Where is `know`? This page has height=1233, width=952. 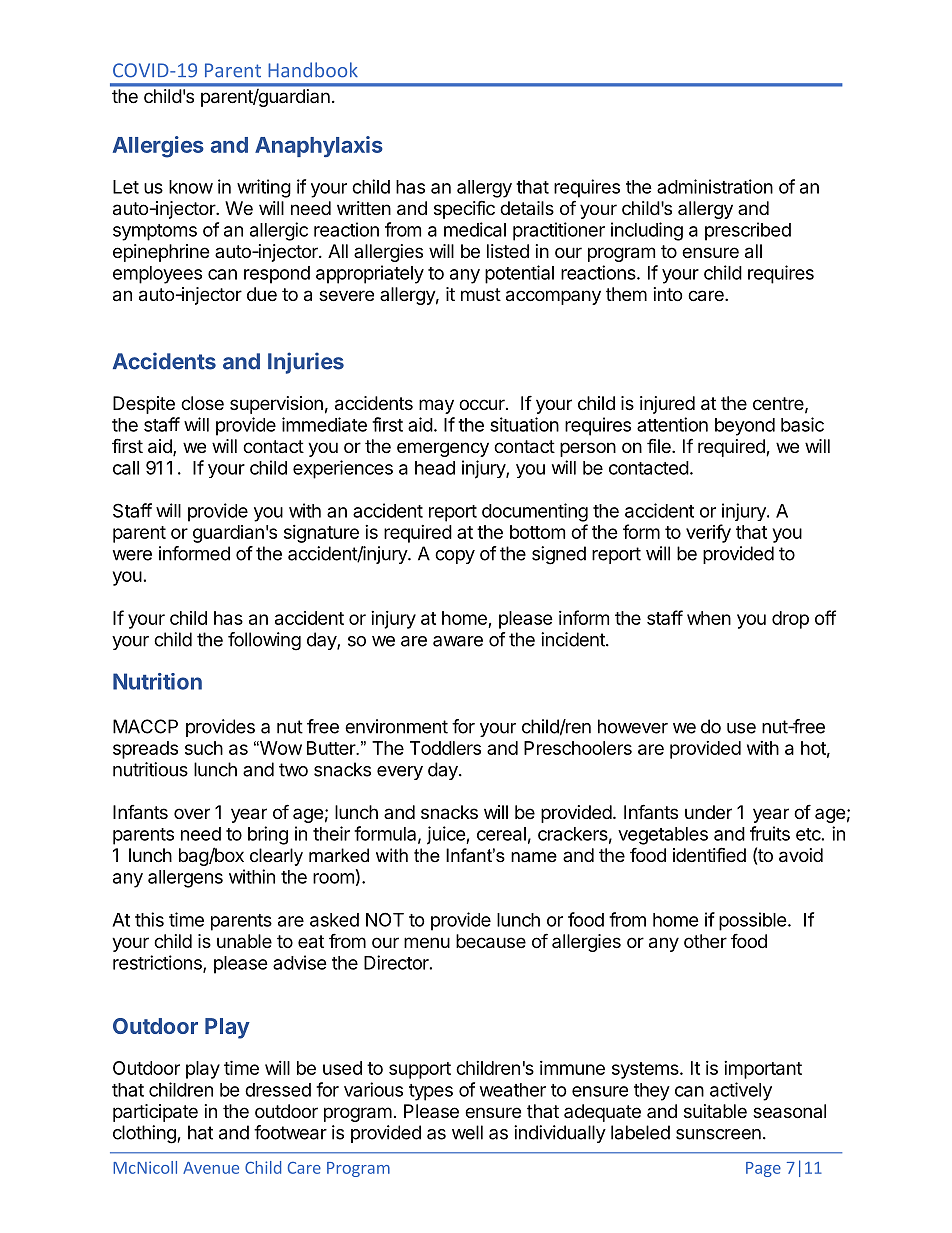 know is located at coordinates (191, 187).
